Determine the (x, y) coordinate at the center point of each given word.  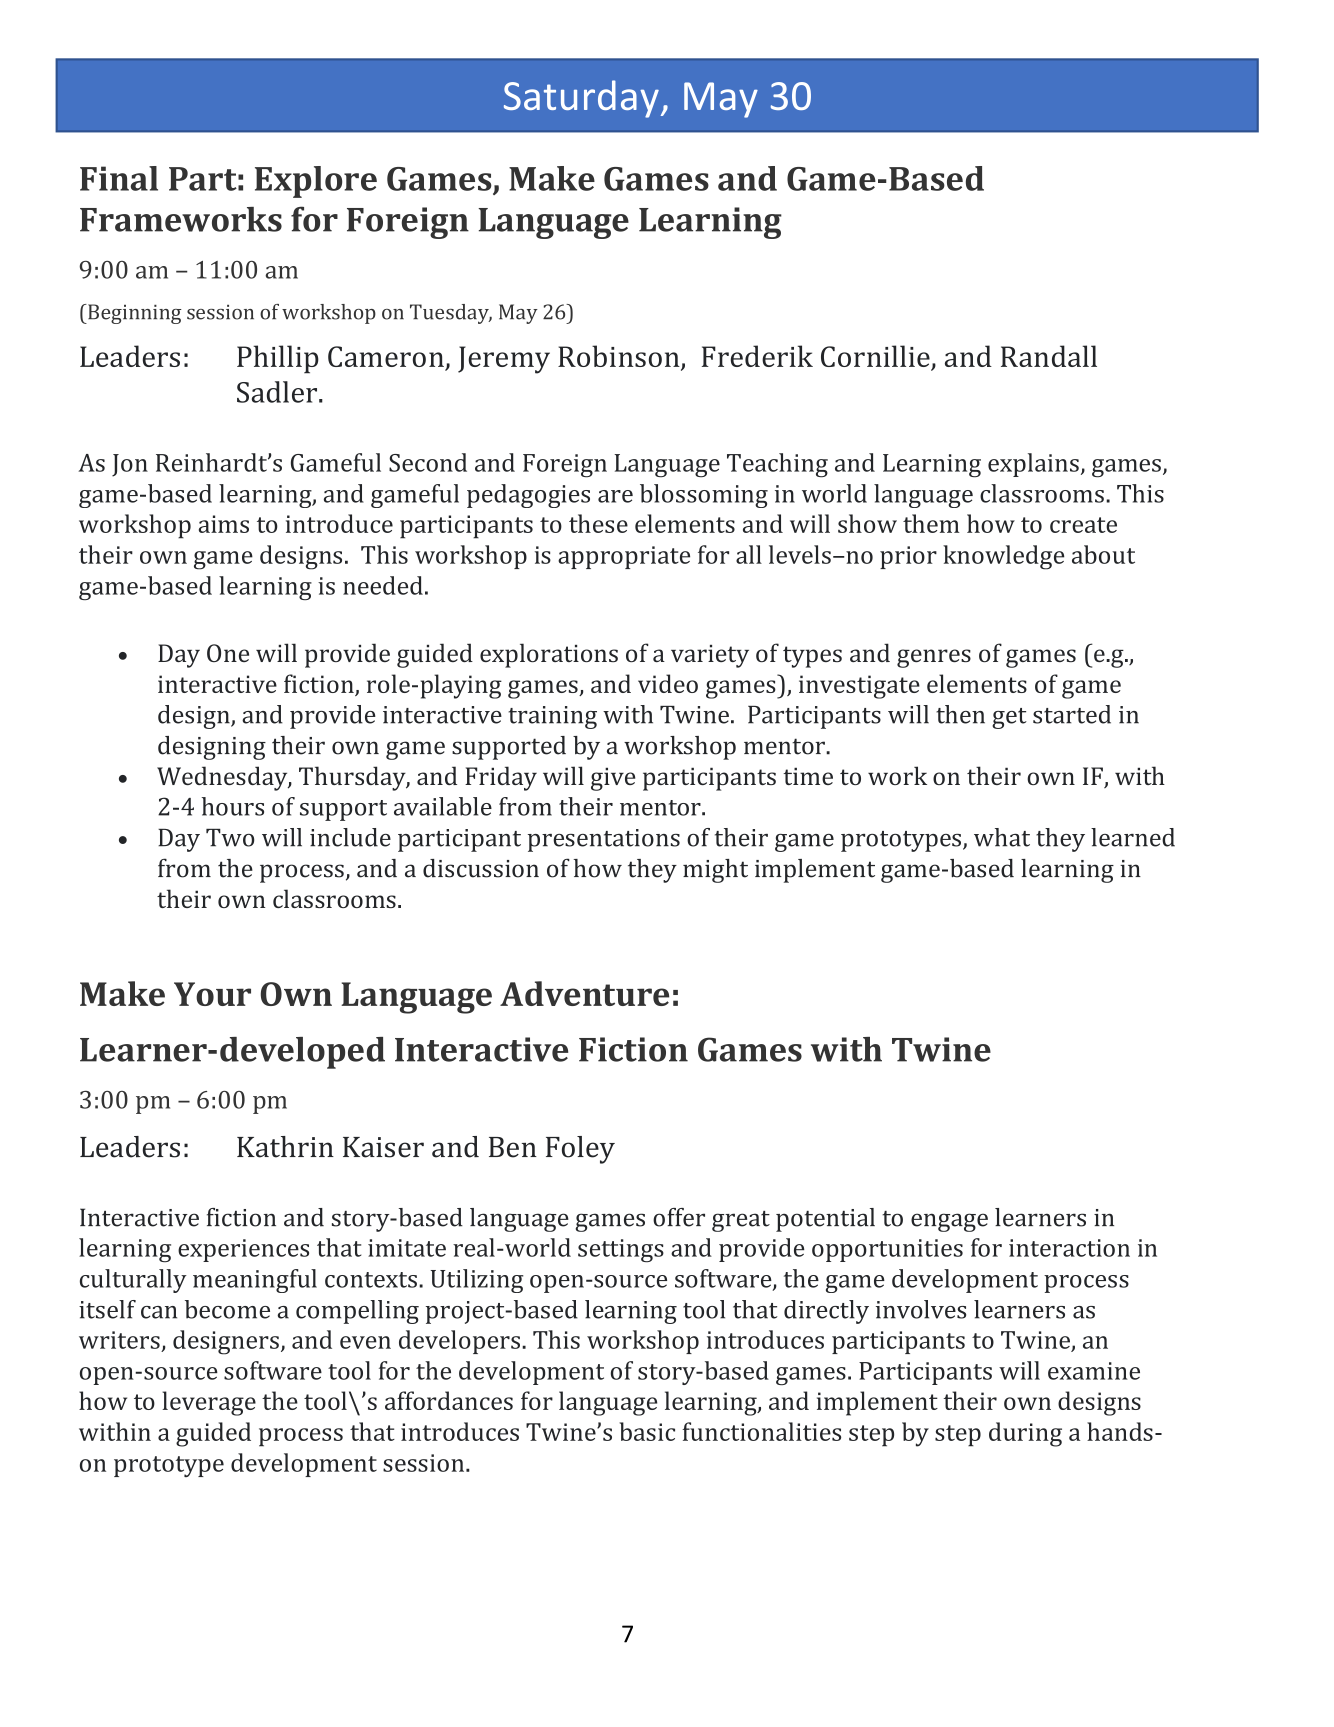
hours (233, 806)
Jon (130, 465)
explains (1033, 465)
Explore (316, 182)
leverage (209, 1403)
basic (647, 1431)
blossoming (704, 496)
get (1009, 718)
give (613, 779)
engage (949, 1222)
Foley (580, 1150)
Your (212, 994)
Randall (1049, 356)
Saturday (581, 99)
